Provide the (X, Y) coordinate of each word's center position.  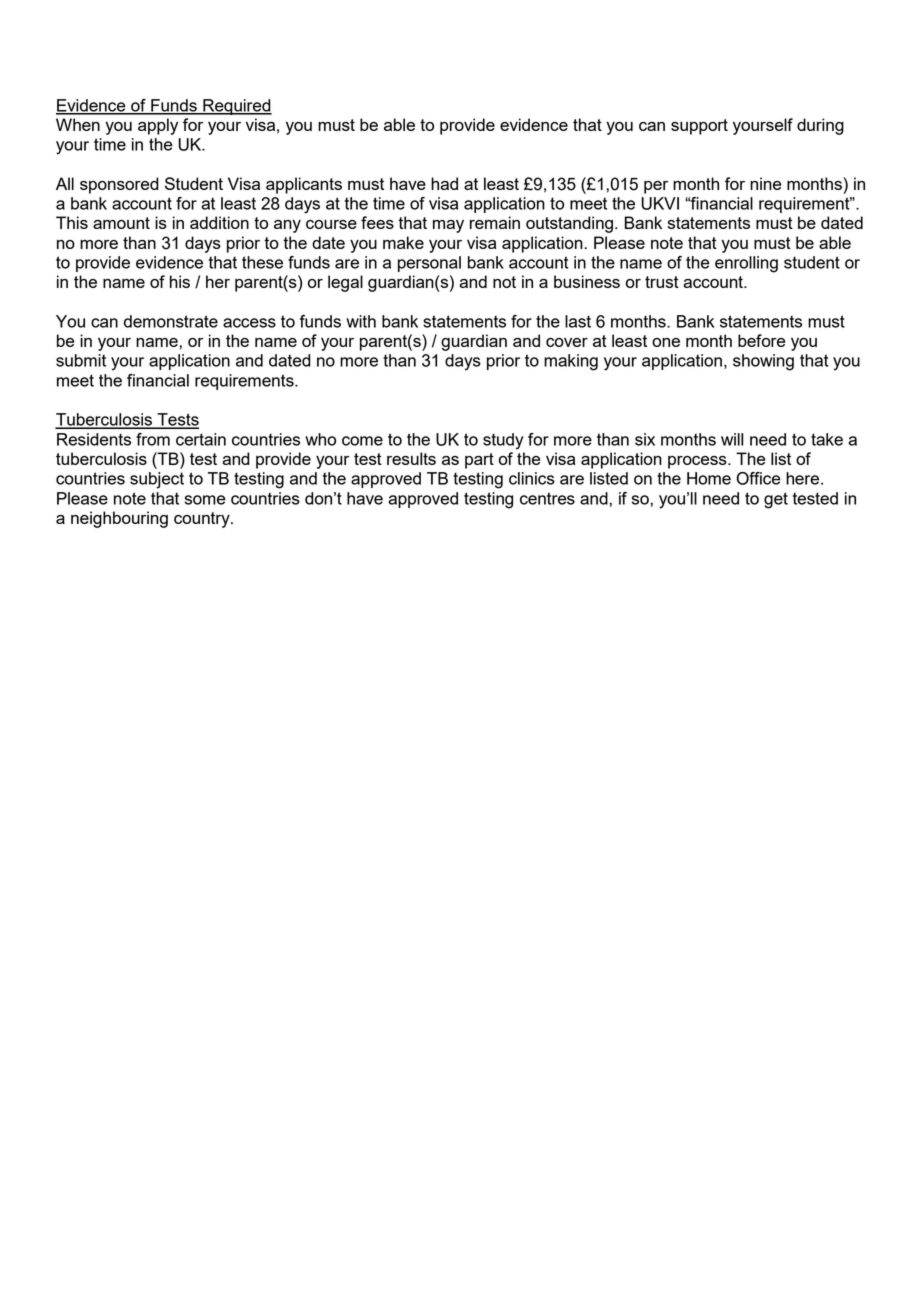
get (776, 500)
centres (547, 498)
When (78, 124)
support (699, 127)
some (205, 500)
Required (236, 107)
